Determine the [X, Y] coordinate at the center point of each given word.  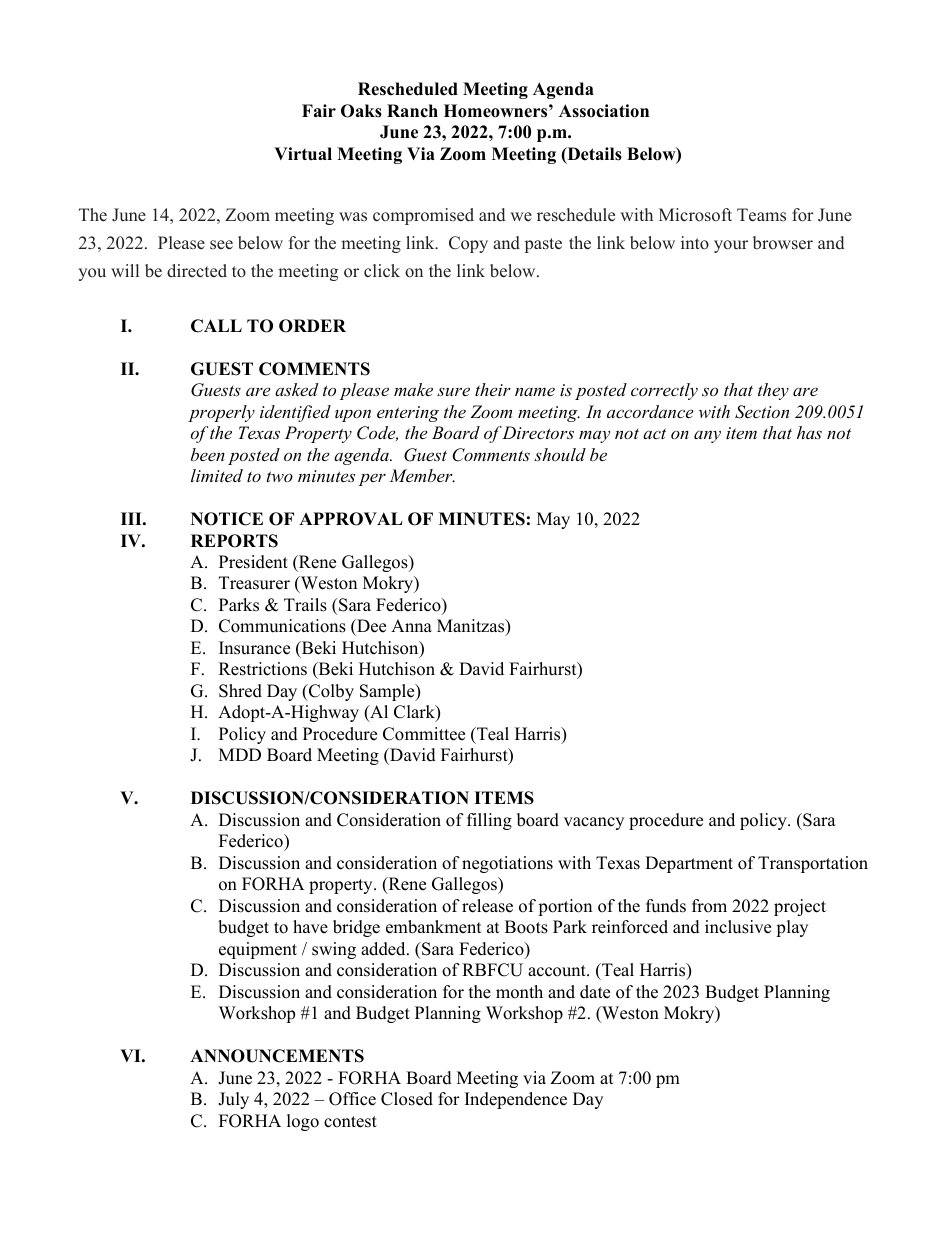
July [233, 1100]
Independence [516, 1100]
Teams [761, 215]
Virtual [303, 153]
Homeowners [497, 111]
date [595, 992]
